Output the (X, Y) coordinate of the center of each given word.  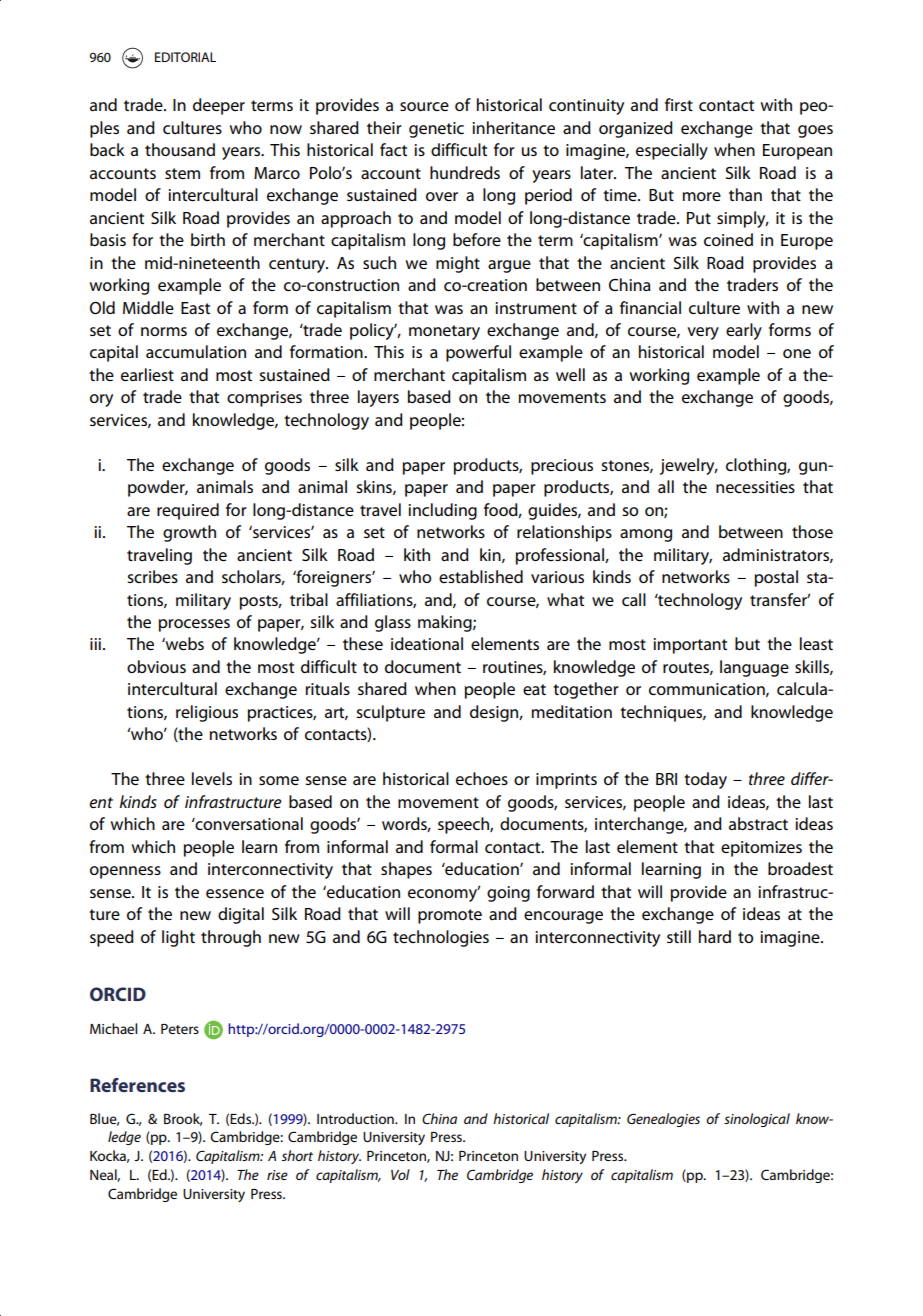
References (137, 1085)
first (679, 104)
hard (715, 936)
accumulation (196, 351)
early (744, 331)
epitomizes (761, 849)
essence (235, 893)
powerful (478, 353)
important (690, 646)
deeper (219, 106)
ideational (427, 643)
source (424, 106)
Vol (400, 1174)
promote (450, 916)
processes (194, 625)
